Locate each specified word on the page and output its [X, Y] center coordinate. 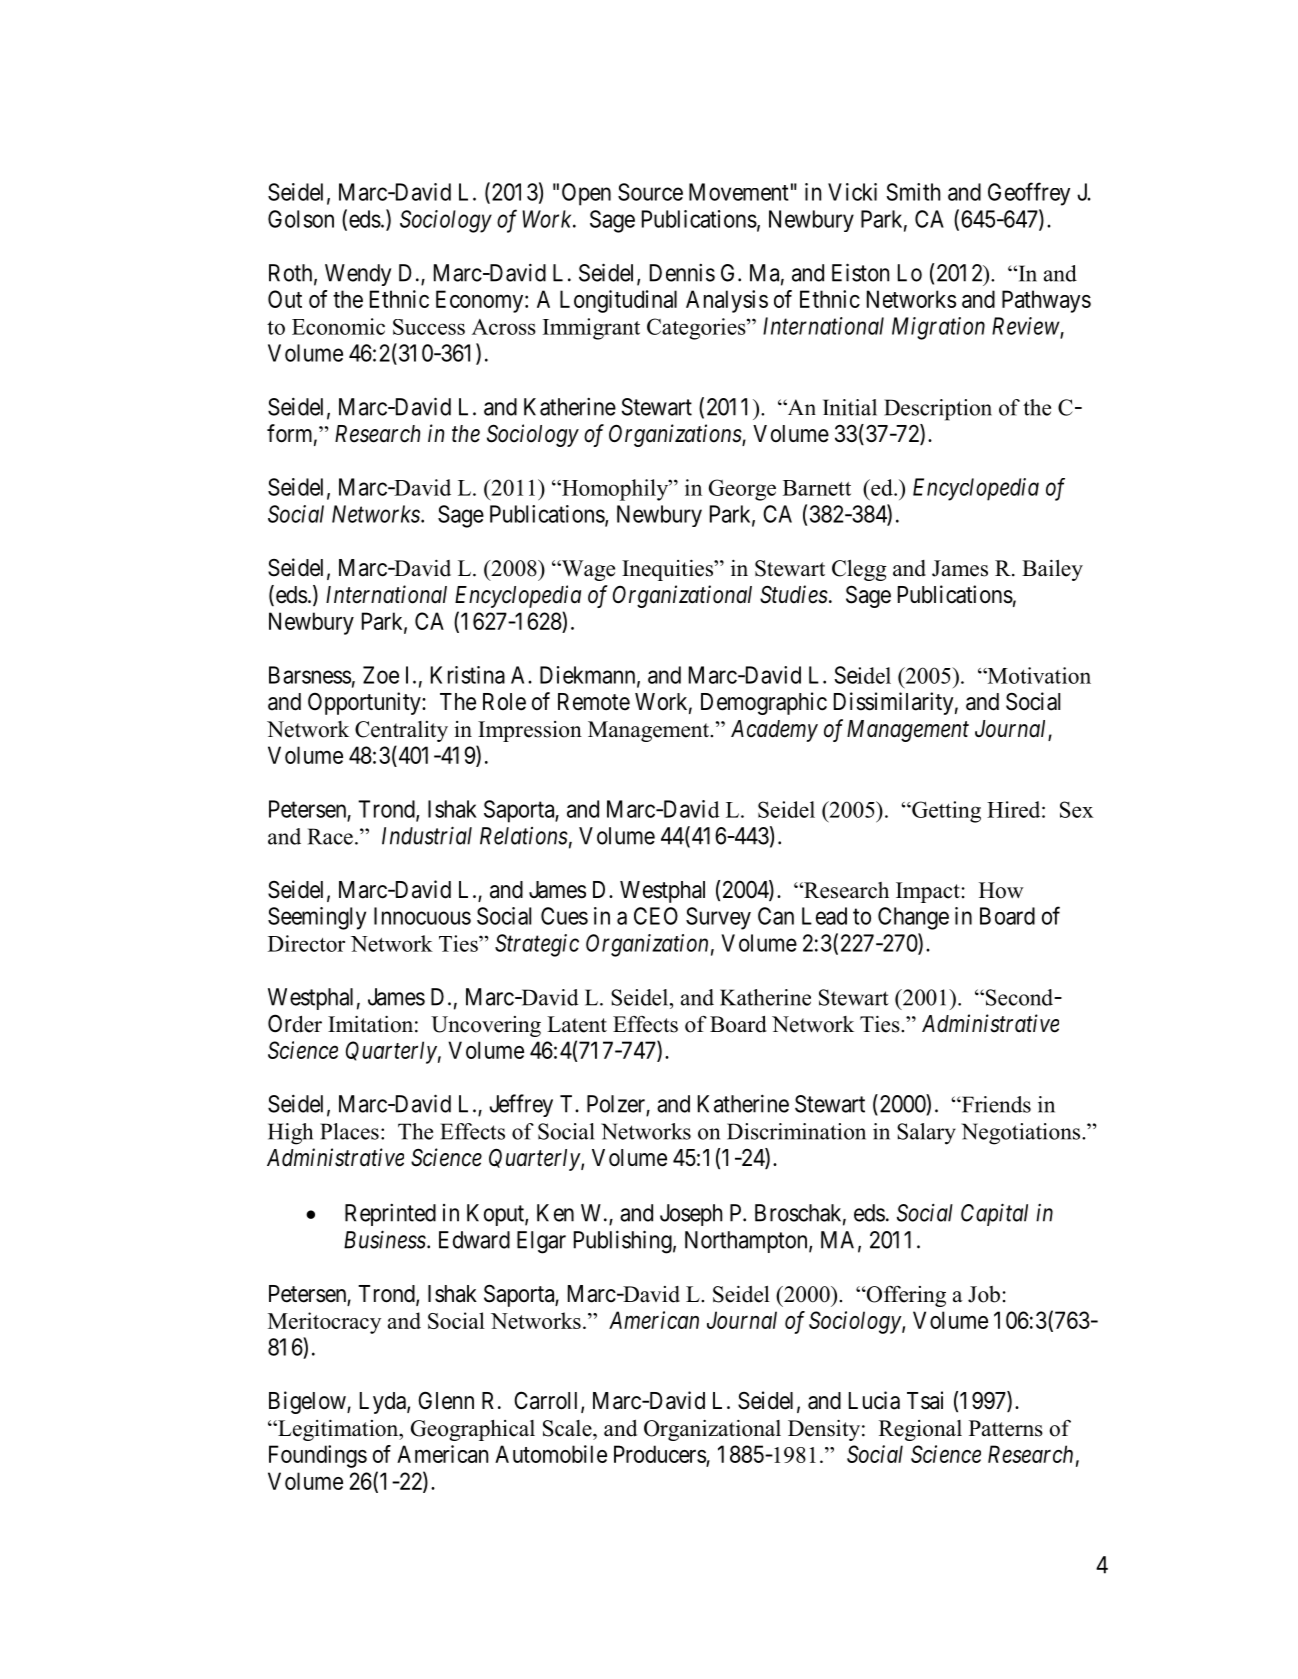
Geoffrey [1029, 194]
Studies [794, 594]
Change [913, 918]
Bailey [1052, 570]
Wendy [358, 275]
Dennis [682, 272]
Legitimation [338, 1430]
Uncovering [486, 1026]
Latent [577, 1024]
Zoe [381, 675]
